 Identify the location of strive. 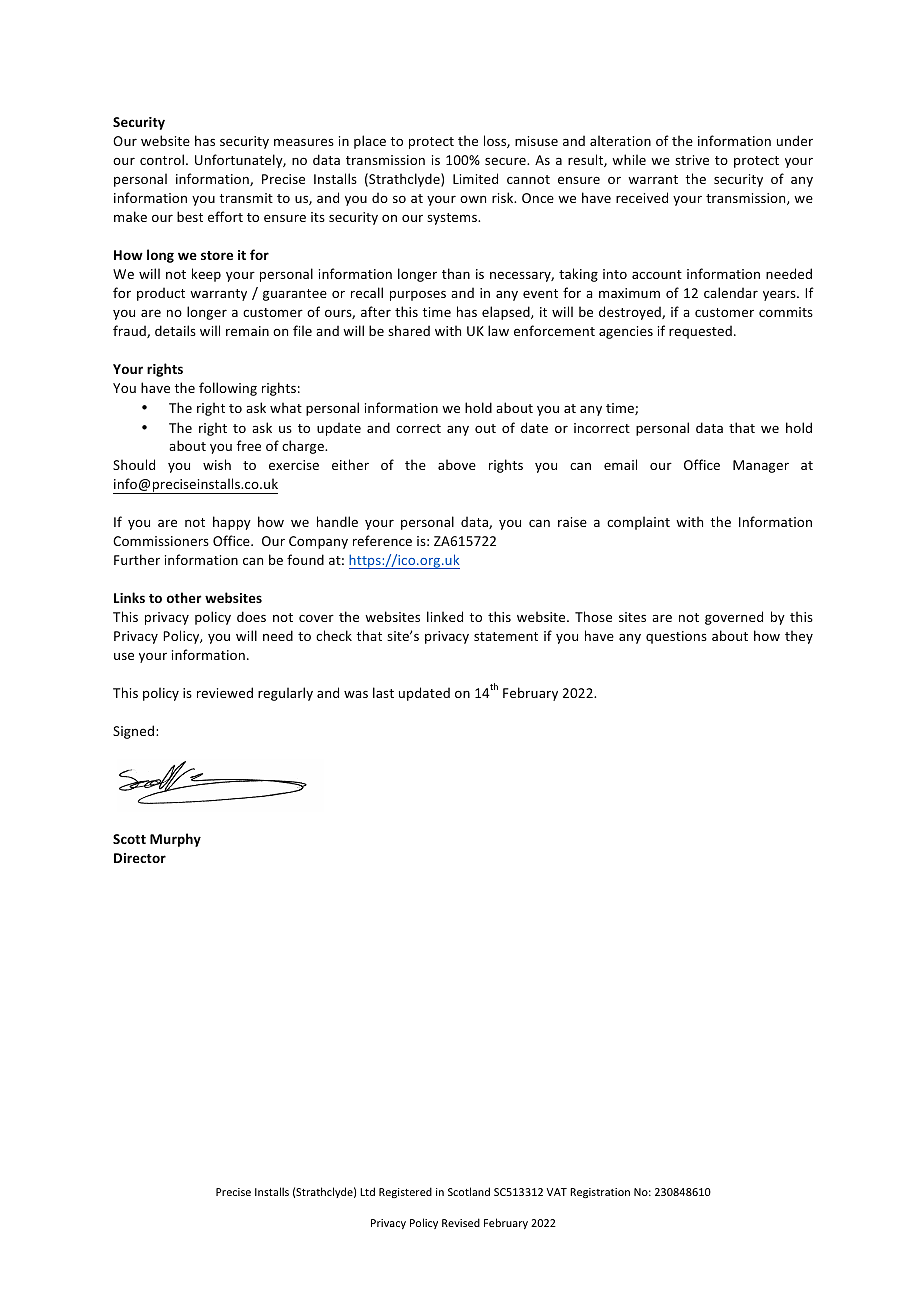
(692, 160).
